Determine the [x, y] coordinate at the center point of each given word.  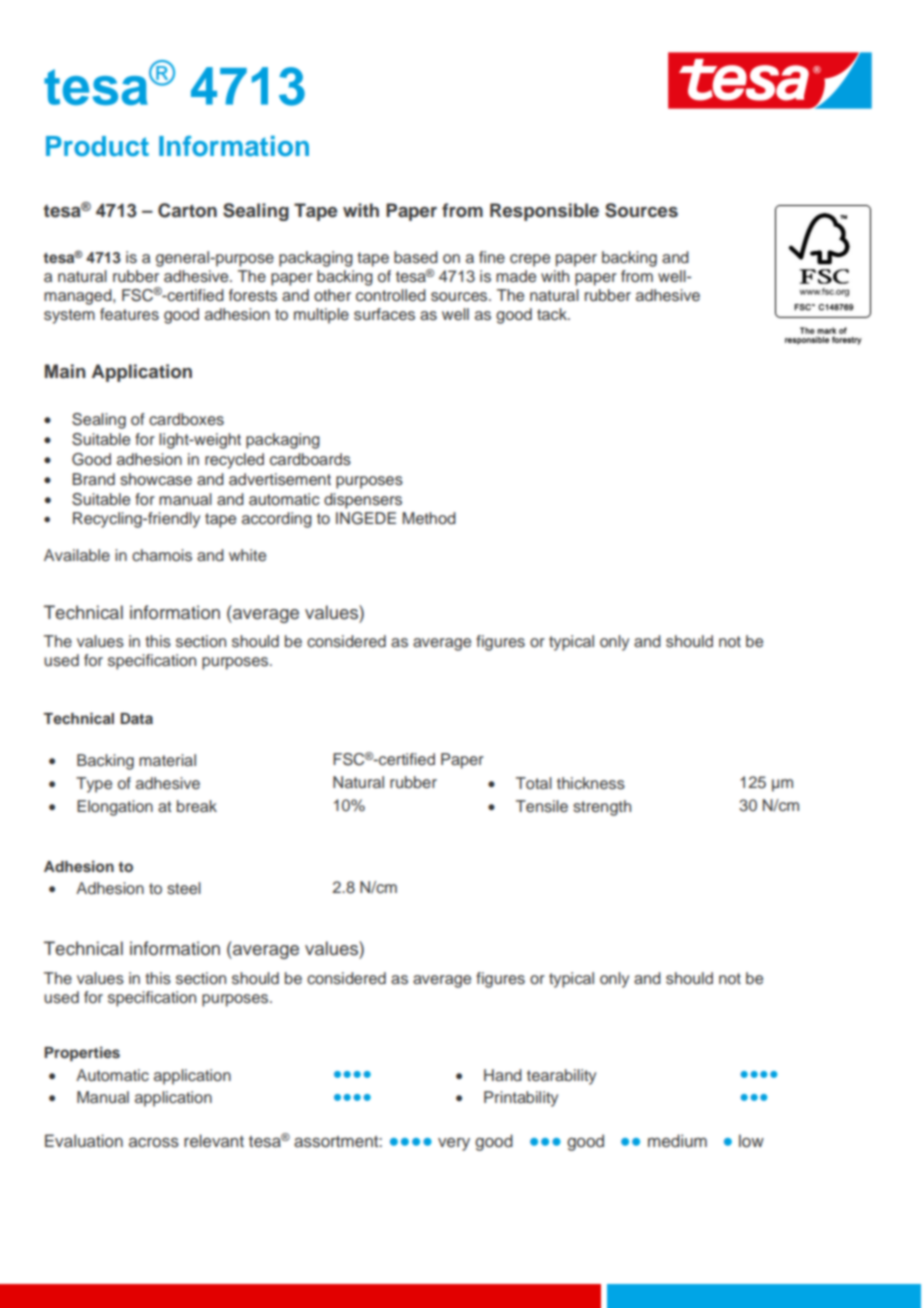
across [154, 1143]
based [416, 257]
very [454, 1144]
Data [136, 718]
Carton [187, 210]
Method [429, 518]
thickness [591, 783]
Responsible [544, 212]
